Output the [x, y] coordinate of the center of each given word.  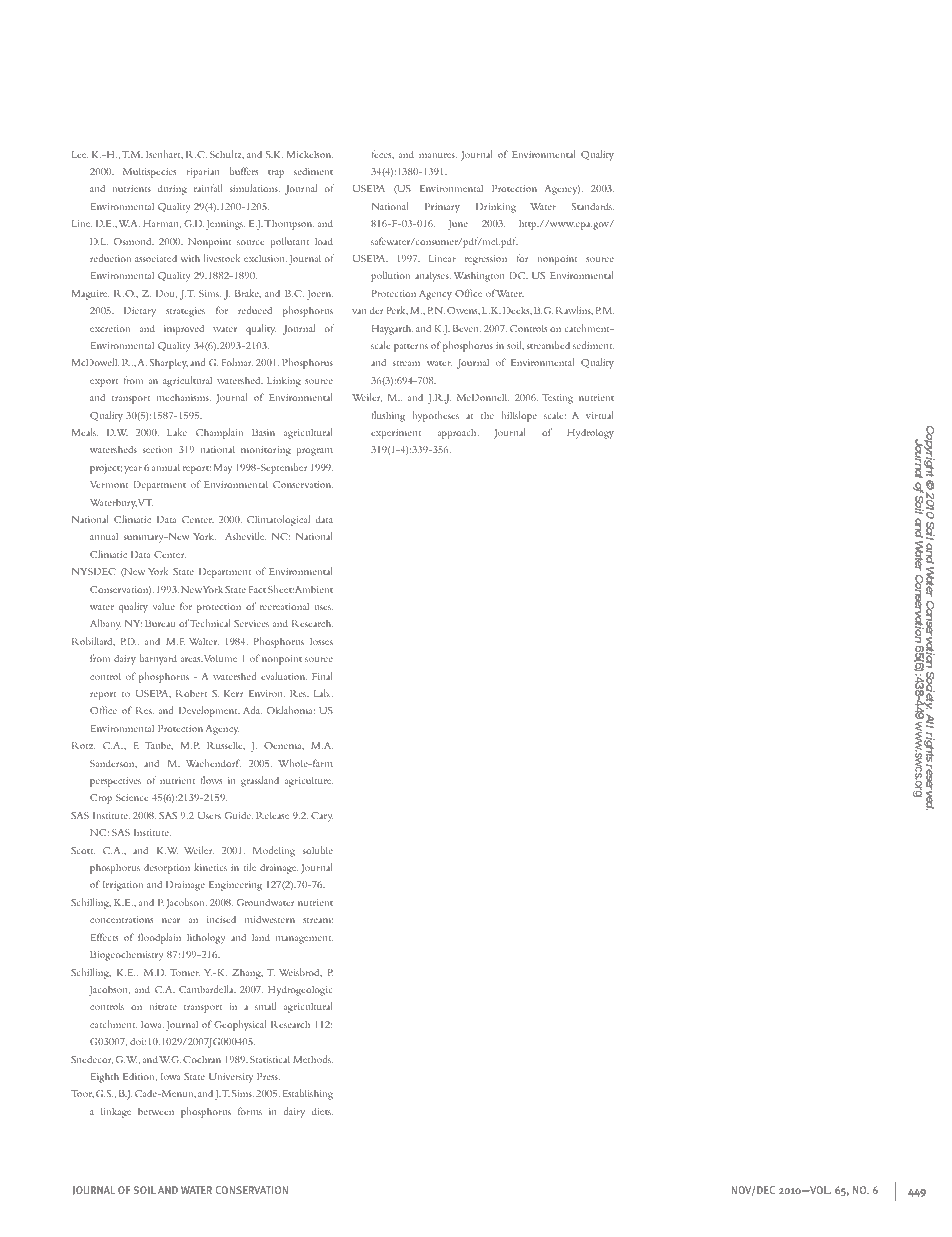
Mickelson [309, 154]
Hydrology [590, 433]
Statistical [270, 1059]
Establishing [307, 1094]
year [133, 470]
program [315, 452]
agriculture [308, 781]
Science [132, 797]
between [156, 1111]
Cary [322, 817]
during [172, 189]
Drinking [496, 207]
